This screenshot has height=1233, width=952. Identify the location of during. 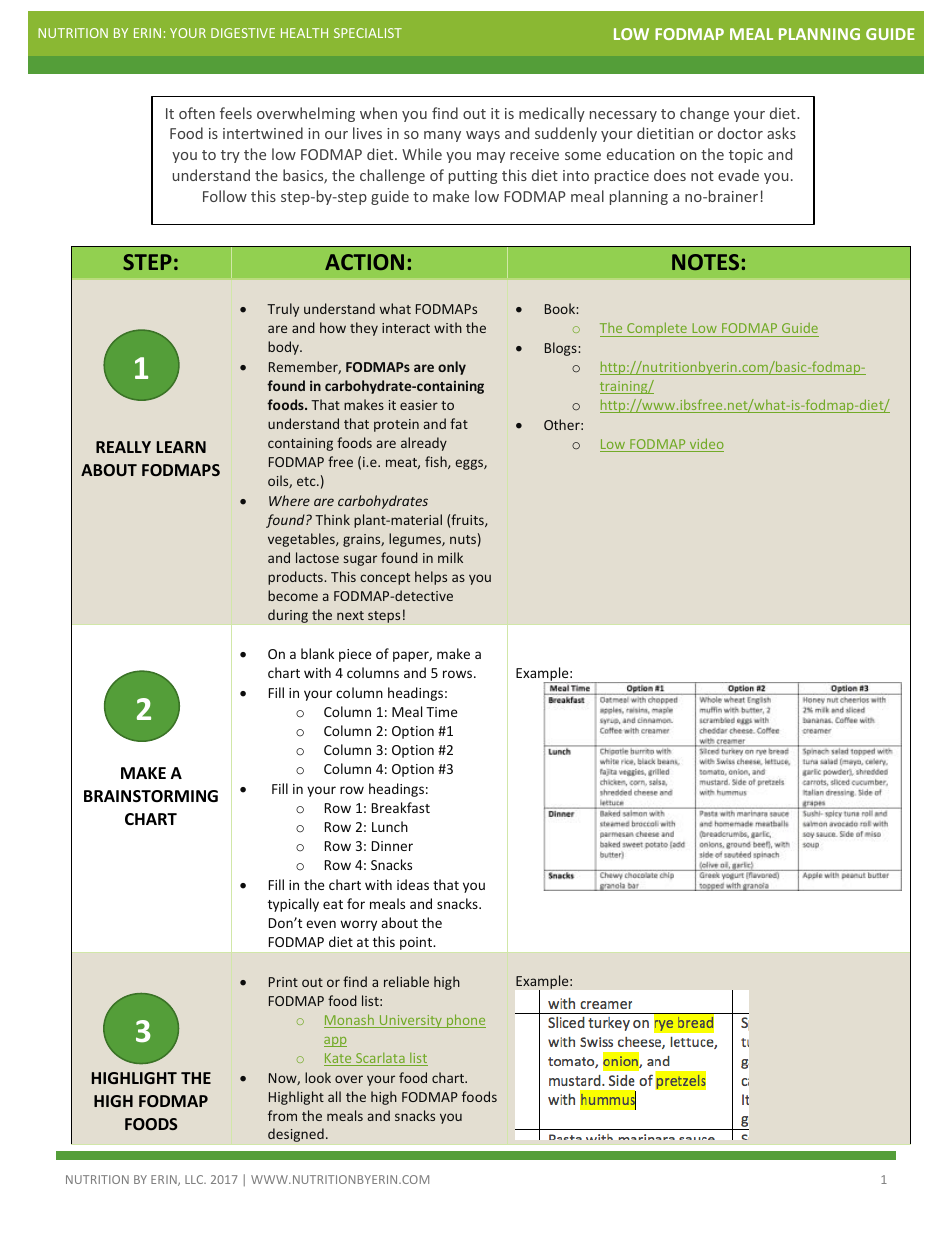
(288, 616).
